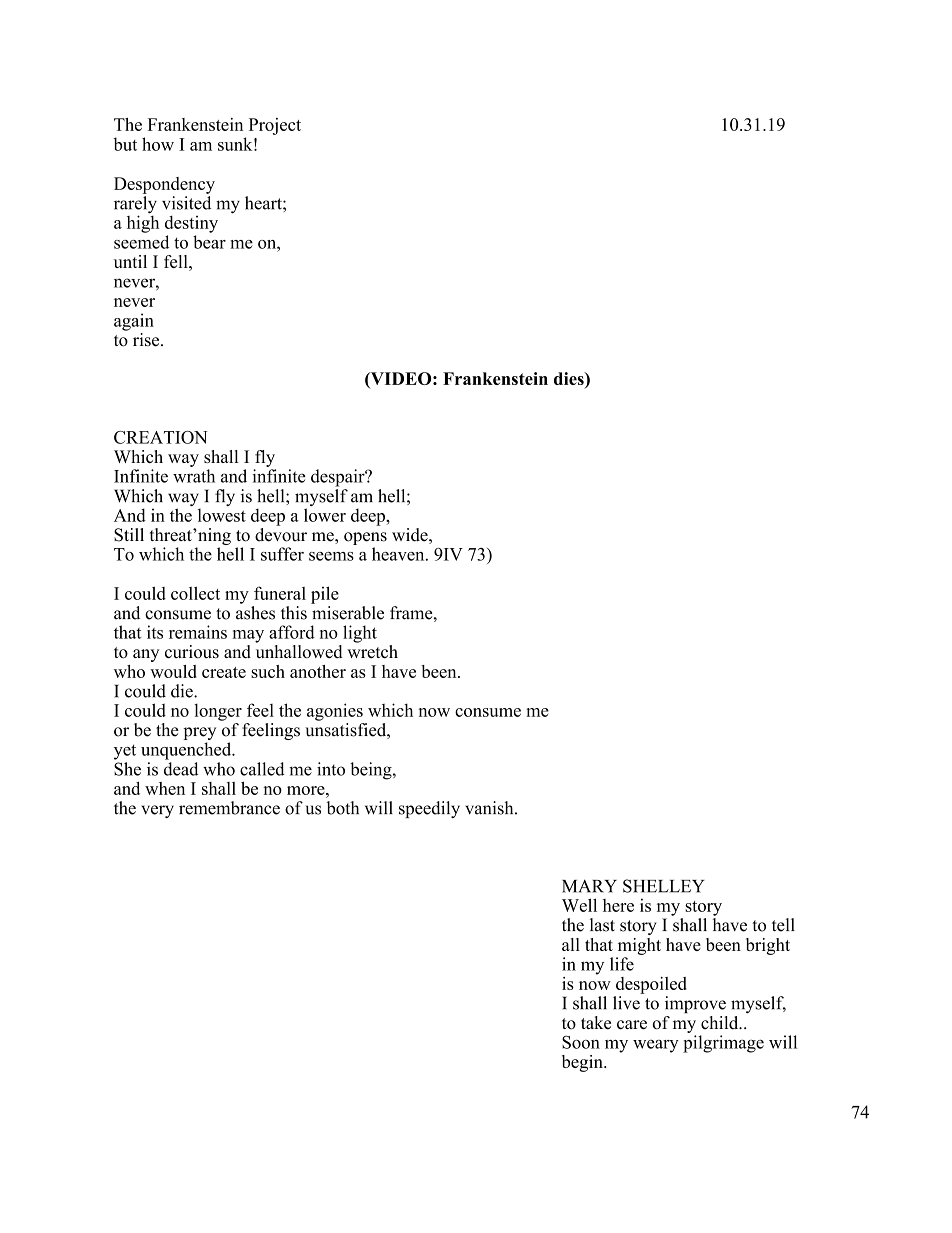 Image resolution: width=952 pixels, height=1233 pixels. What do you see at coordinates (372, 652) in the screenshot?
I see `wretch` at bounding box center [372, 652].
